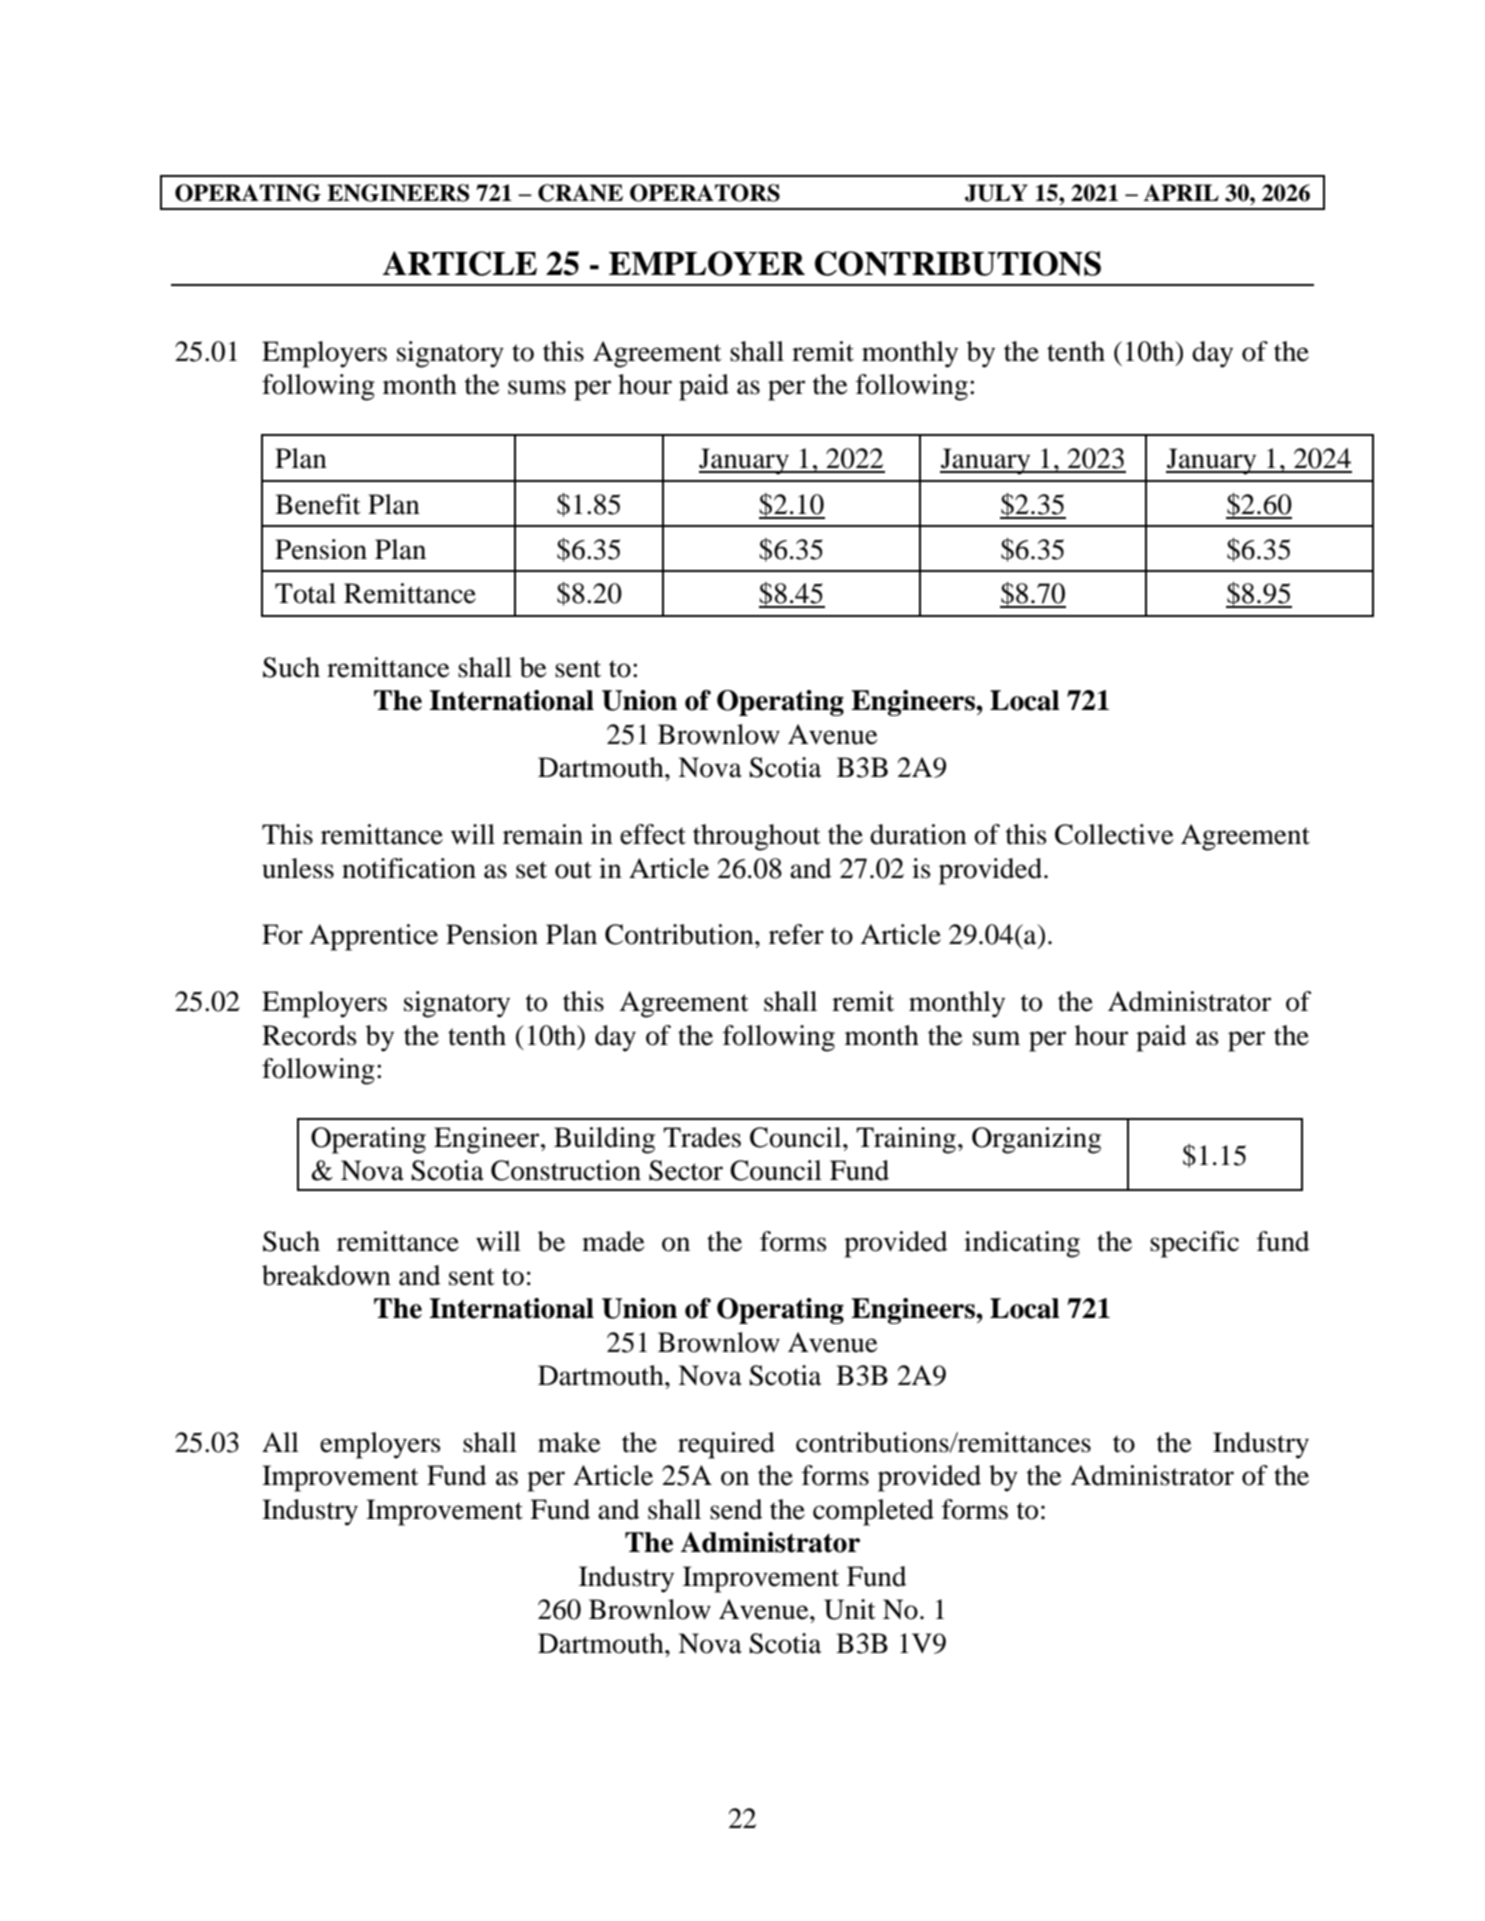 The width and height of the document is (1485, 1921). I want to click on OPERATORS, so click(705, 193).
